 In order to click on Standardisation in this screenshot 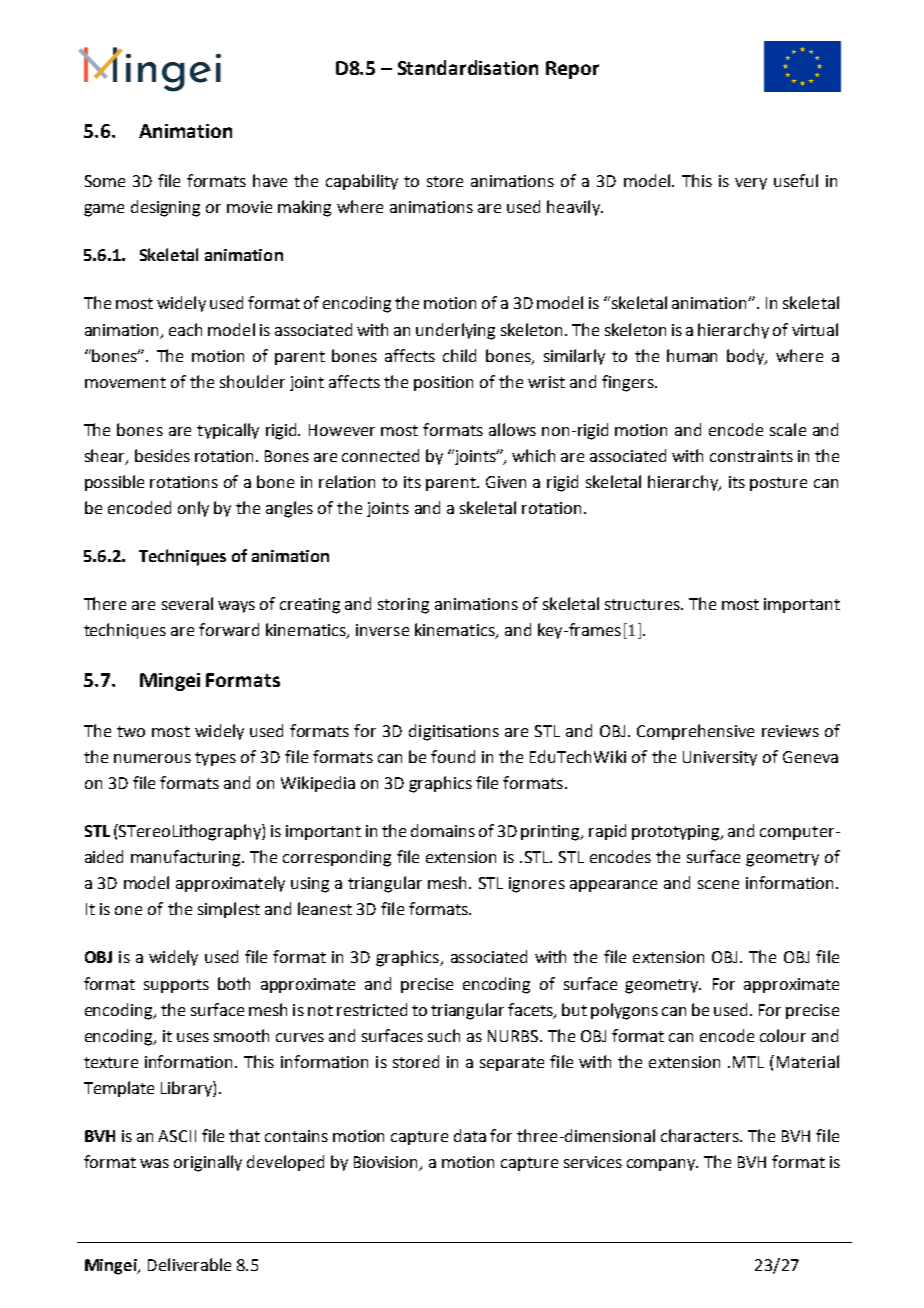, I will do `click(468, 67)`.
